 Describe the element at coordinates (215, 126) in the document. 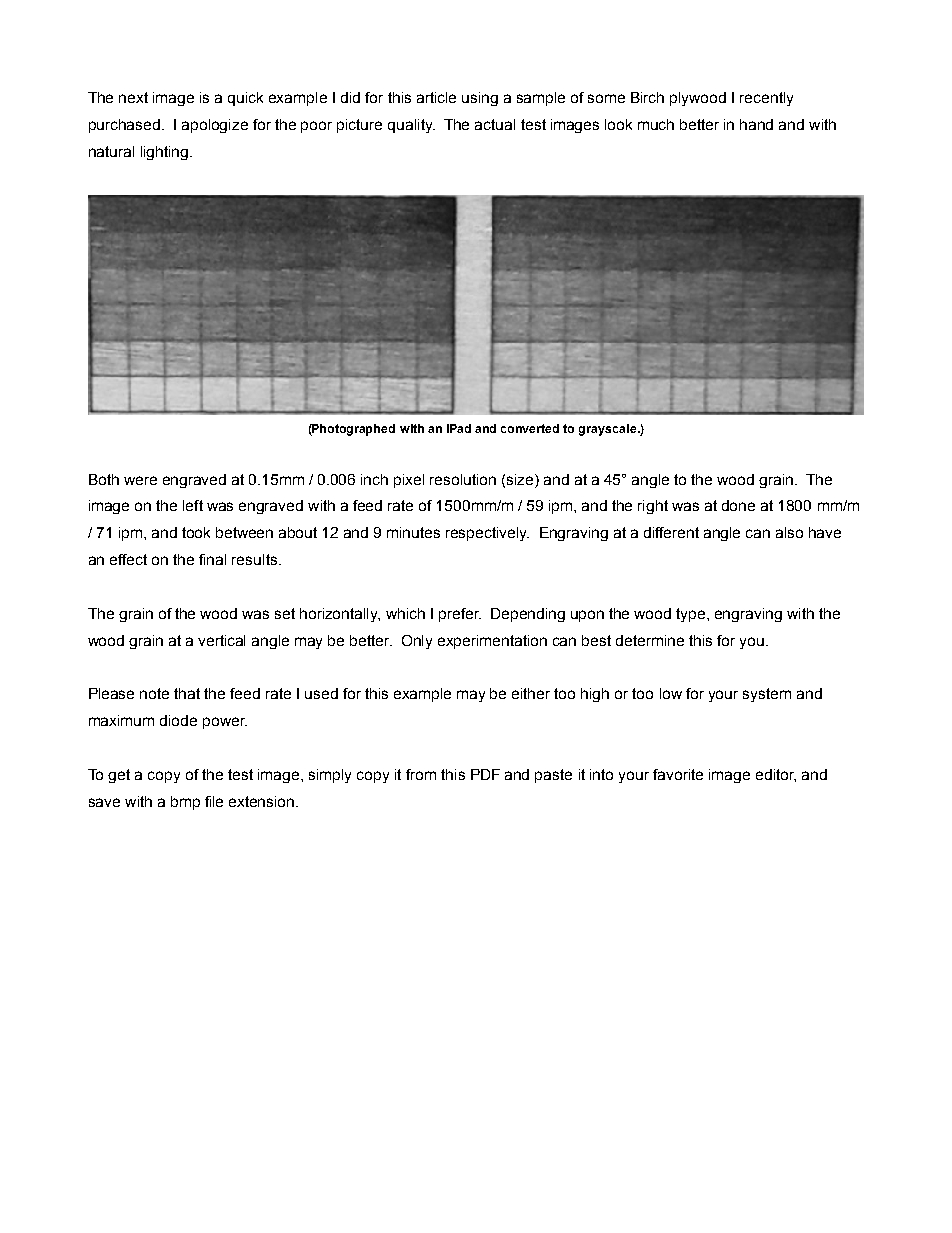

I see `apologize` at that location.
